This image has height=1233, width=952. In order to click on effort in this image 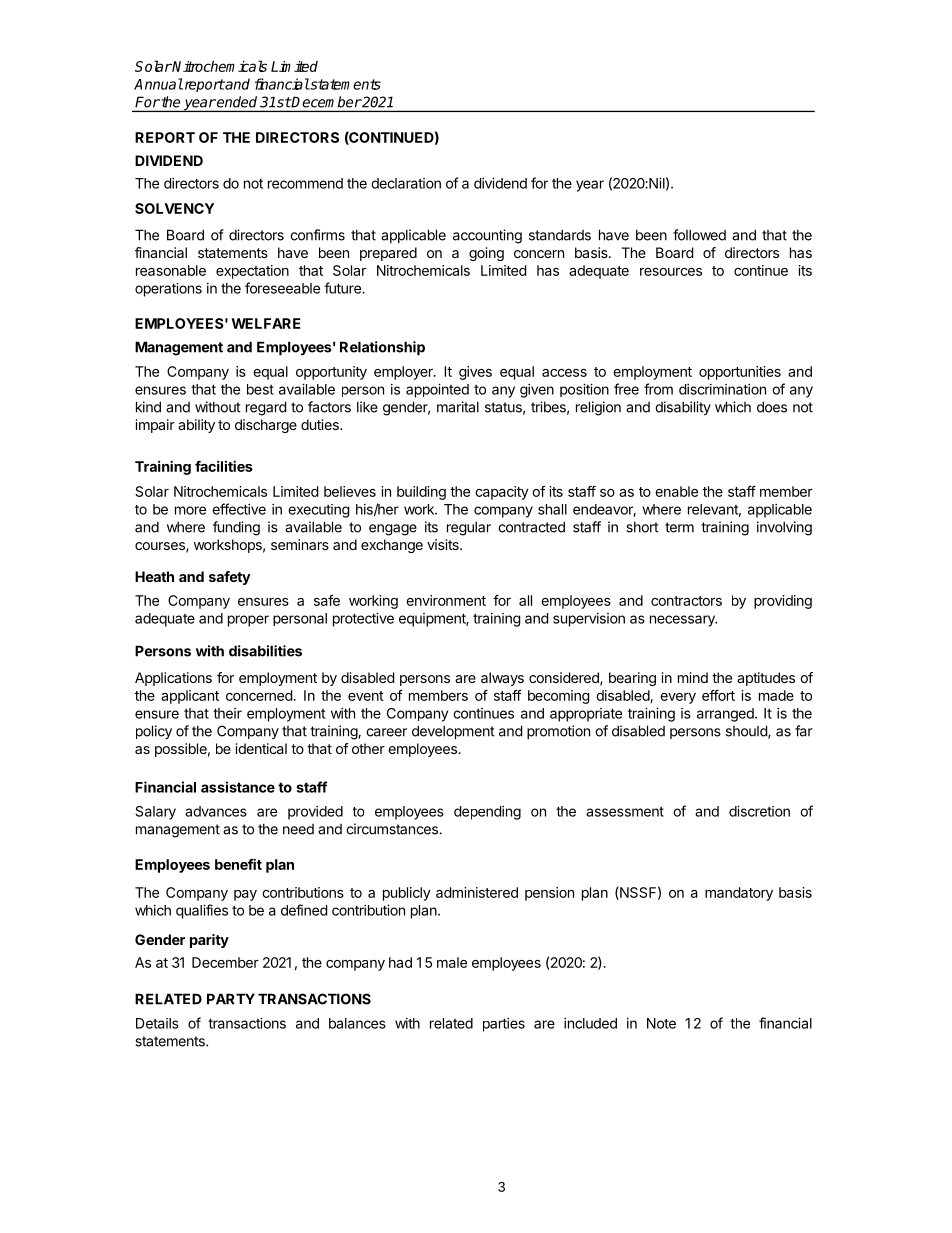, I will do `click(718, 695)`.
